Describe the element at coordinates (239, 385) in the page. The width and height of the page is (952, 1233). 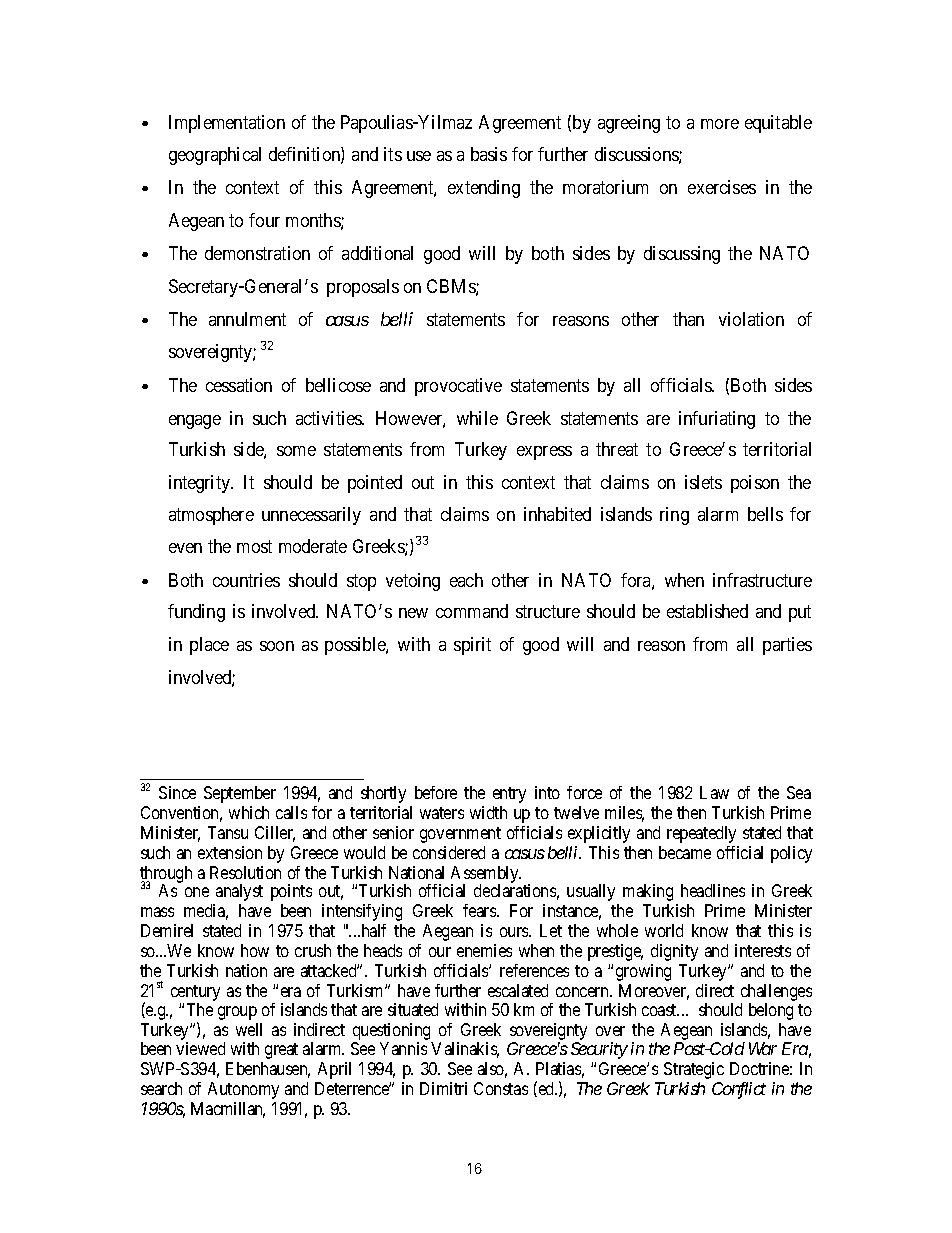
I see `cessation` at that location.
